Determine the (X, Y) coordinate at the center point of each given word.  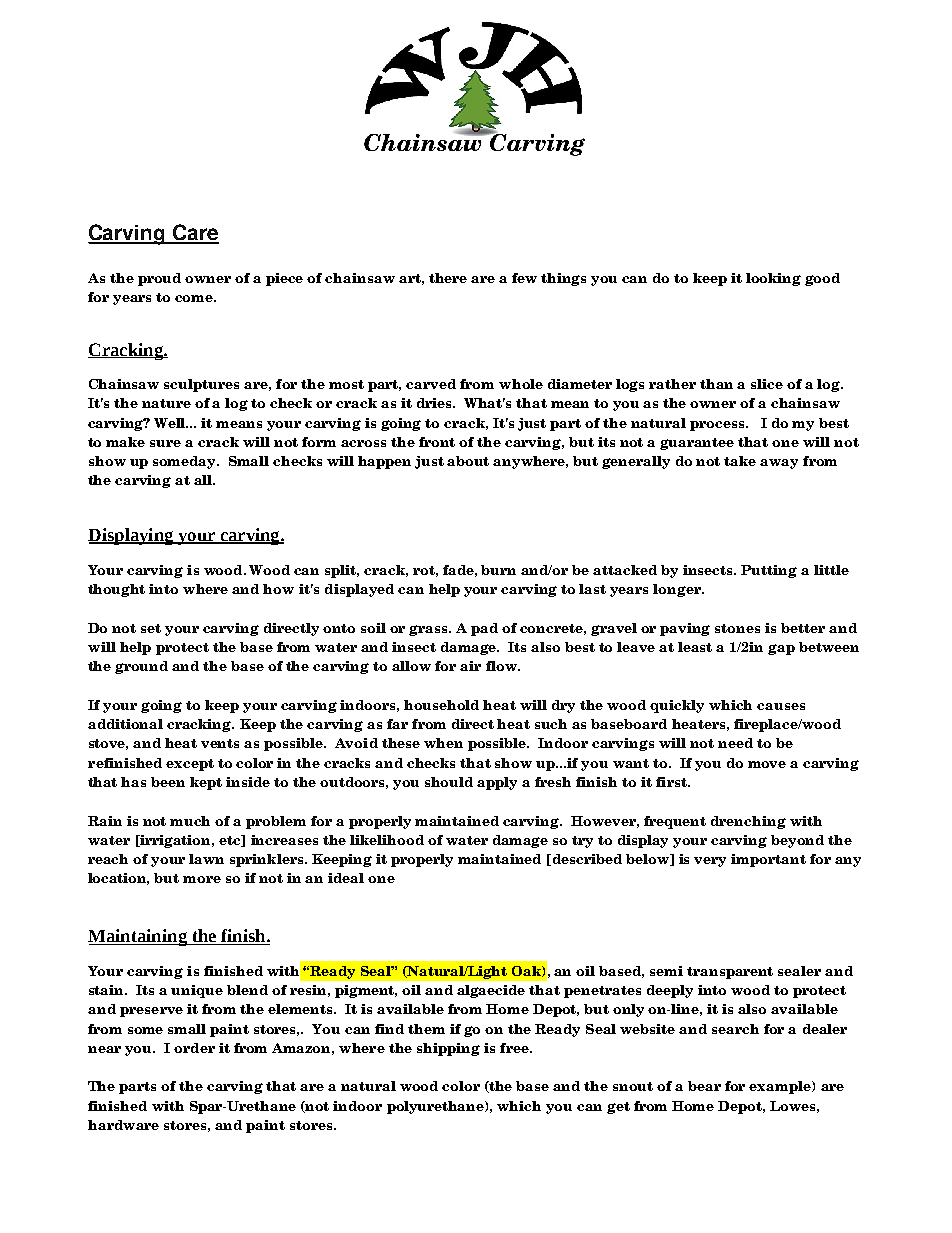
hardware (123, 1125)
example (781, 1087)
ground (141, 667)
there (448, 278)
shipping (448, 1049)
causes (781, 706)
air (470, 666)
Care (195, 233)
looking (773, 279)
